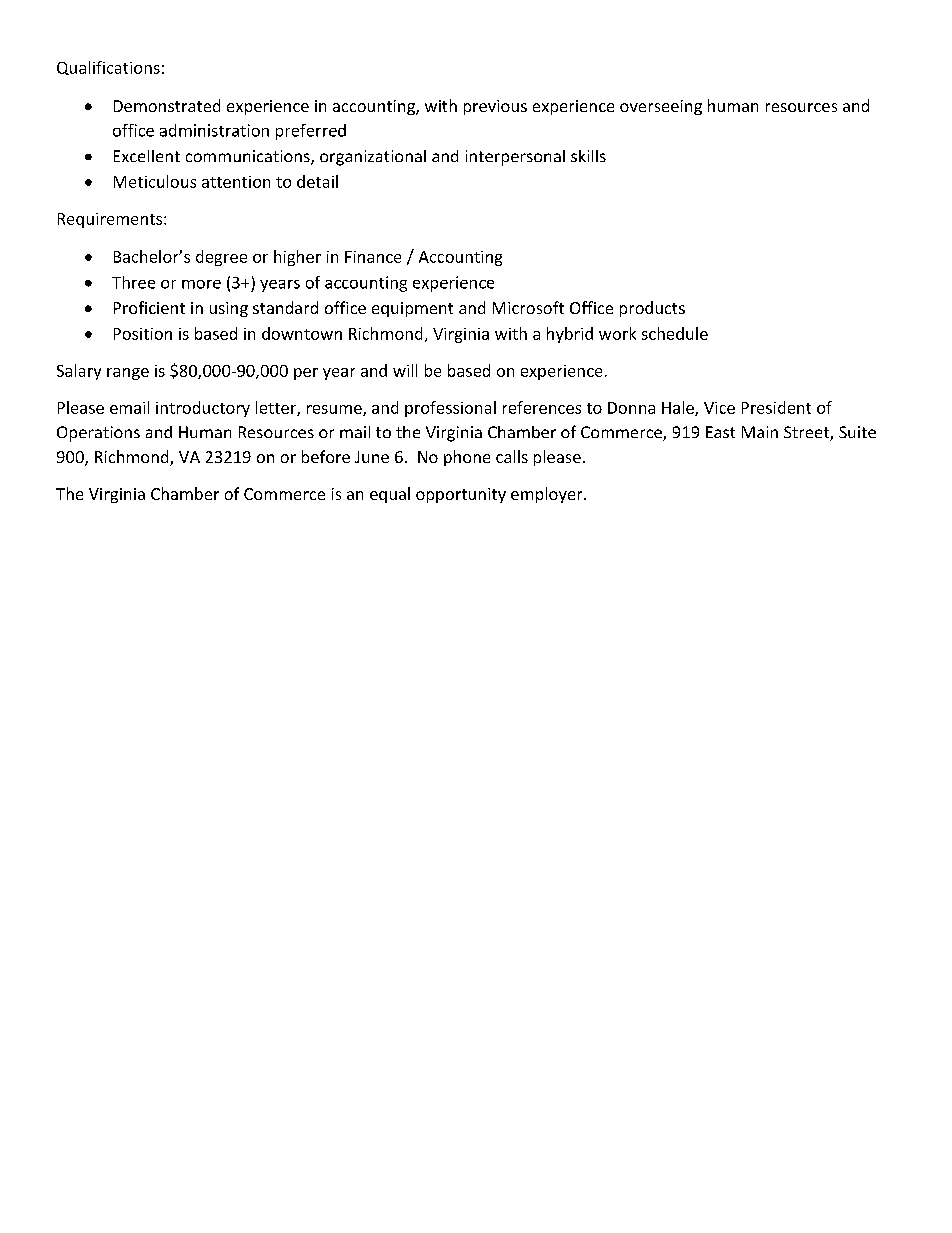 This screenshot has height=1233, width=952. I want to click on interpersonal, so click(515, 158).
